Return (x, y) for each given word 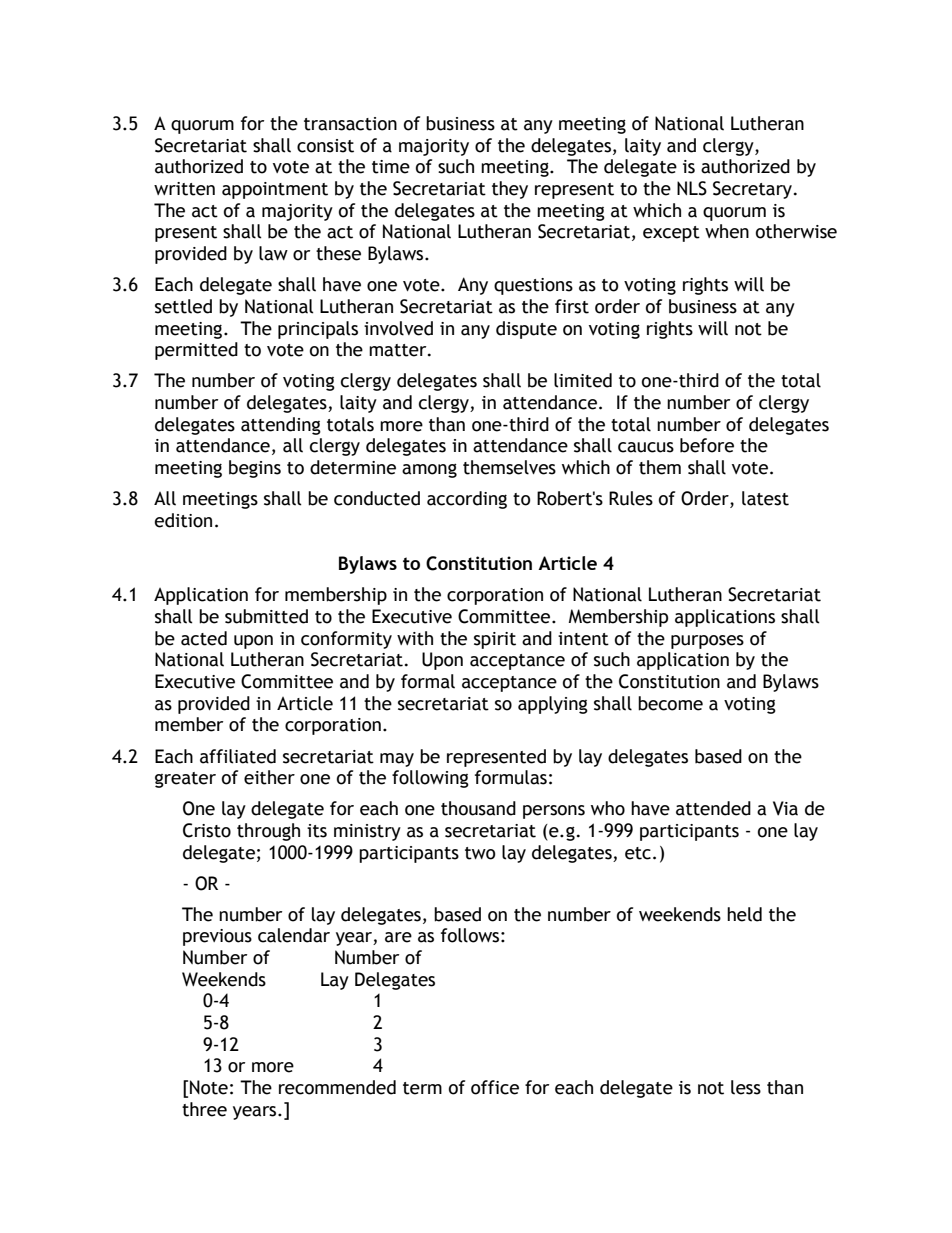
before (707, 445)
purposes (707, 642)
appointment (275, 190)
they (510, 190)
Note (209, 1087)
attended (713, 808)
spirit (495, 640)
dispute (526, 330)
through (268, 832)
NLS (692, 188)
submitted (266, 616)
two (480, 853)
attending (281, 426)
